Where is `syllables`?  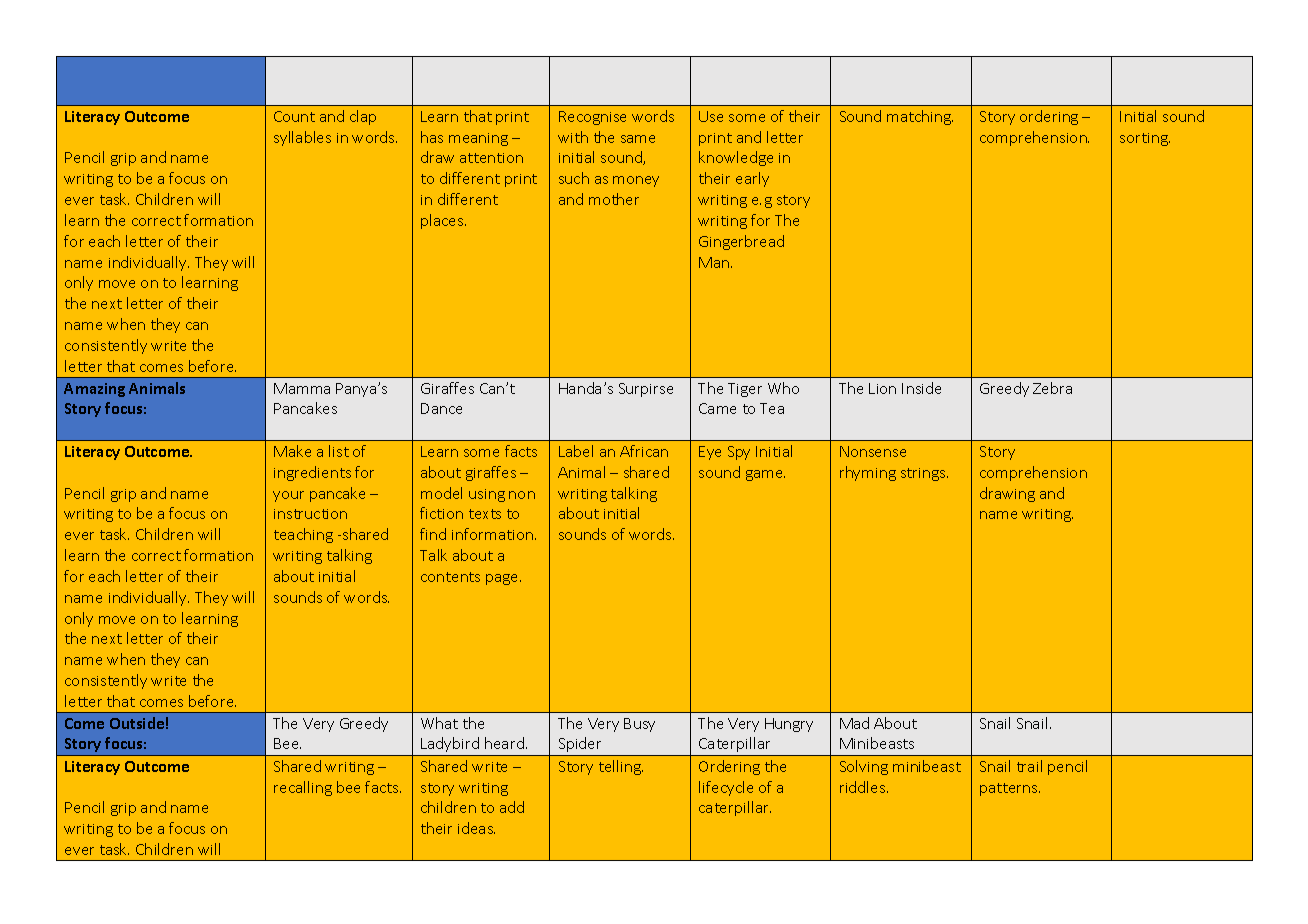 syllables is located at coordinates (302, 138).
